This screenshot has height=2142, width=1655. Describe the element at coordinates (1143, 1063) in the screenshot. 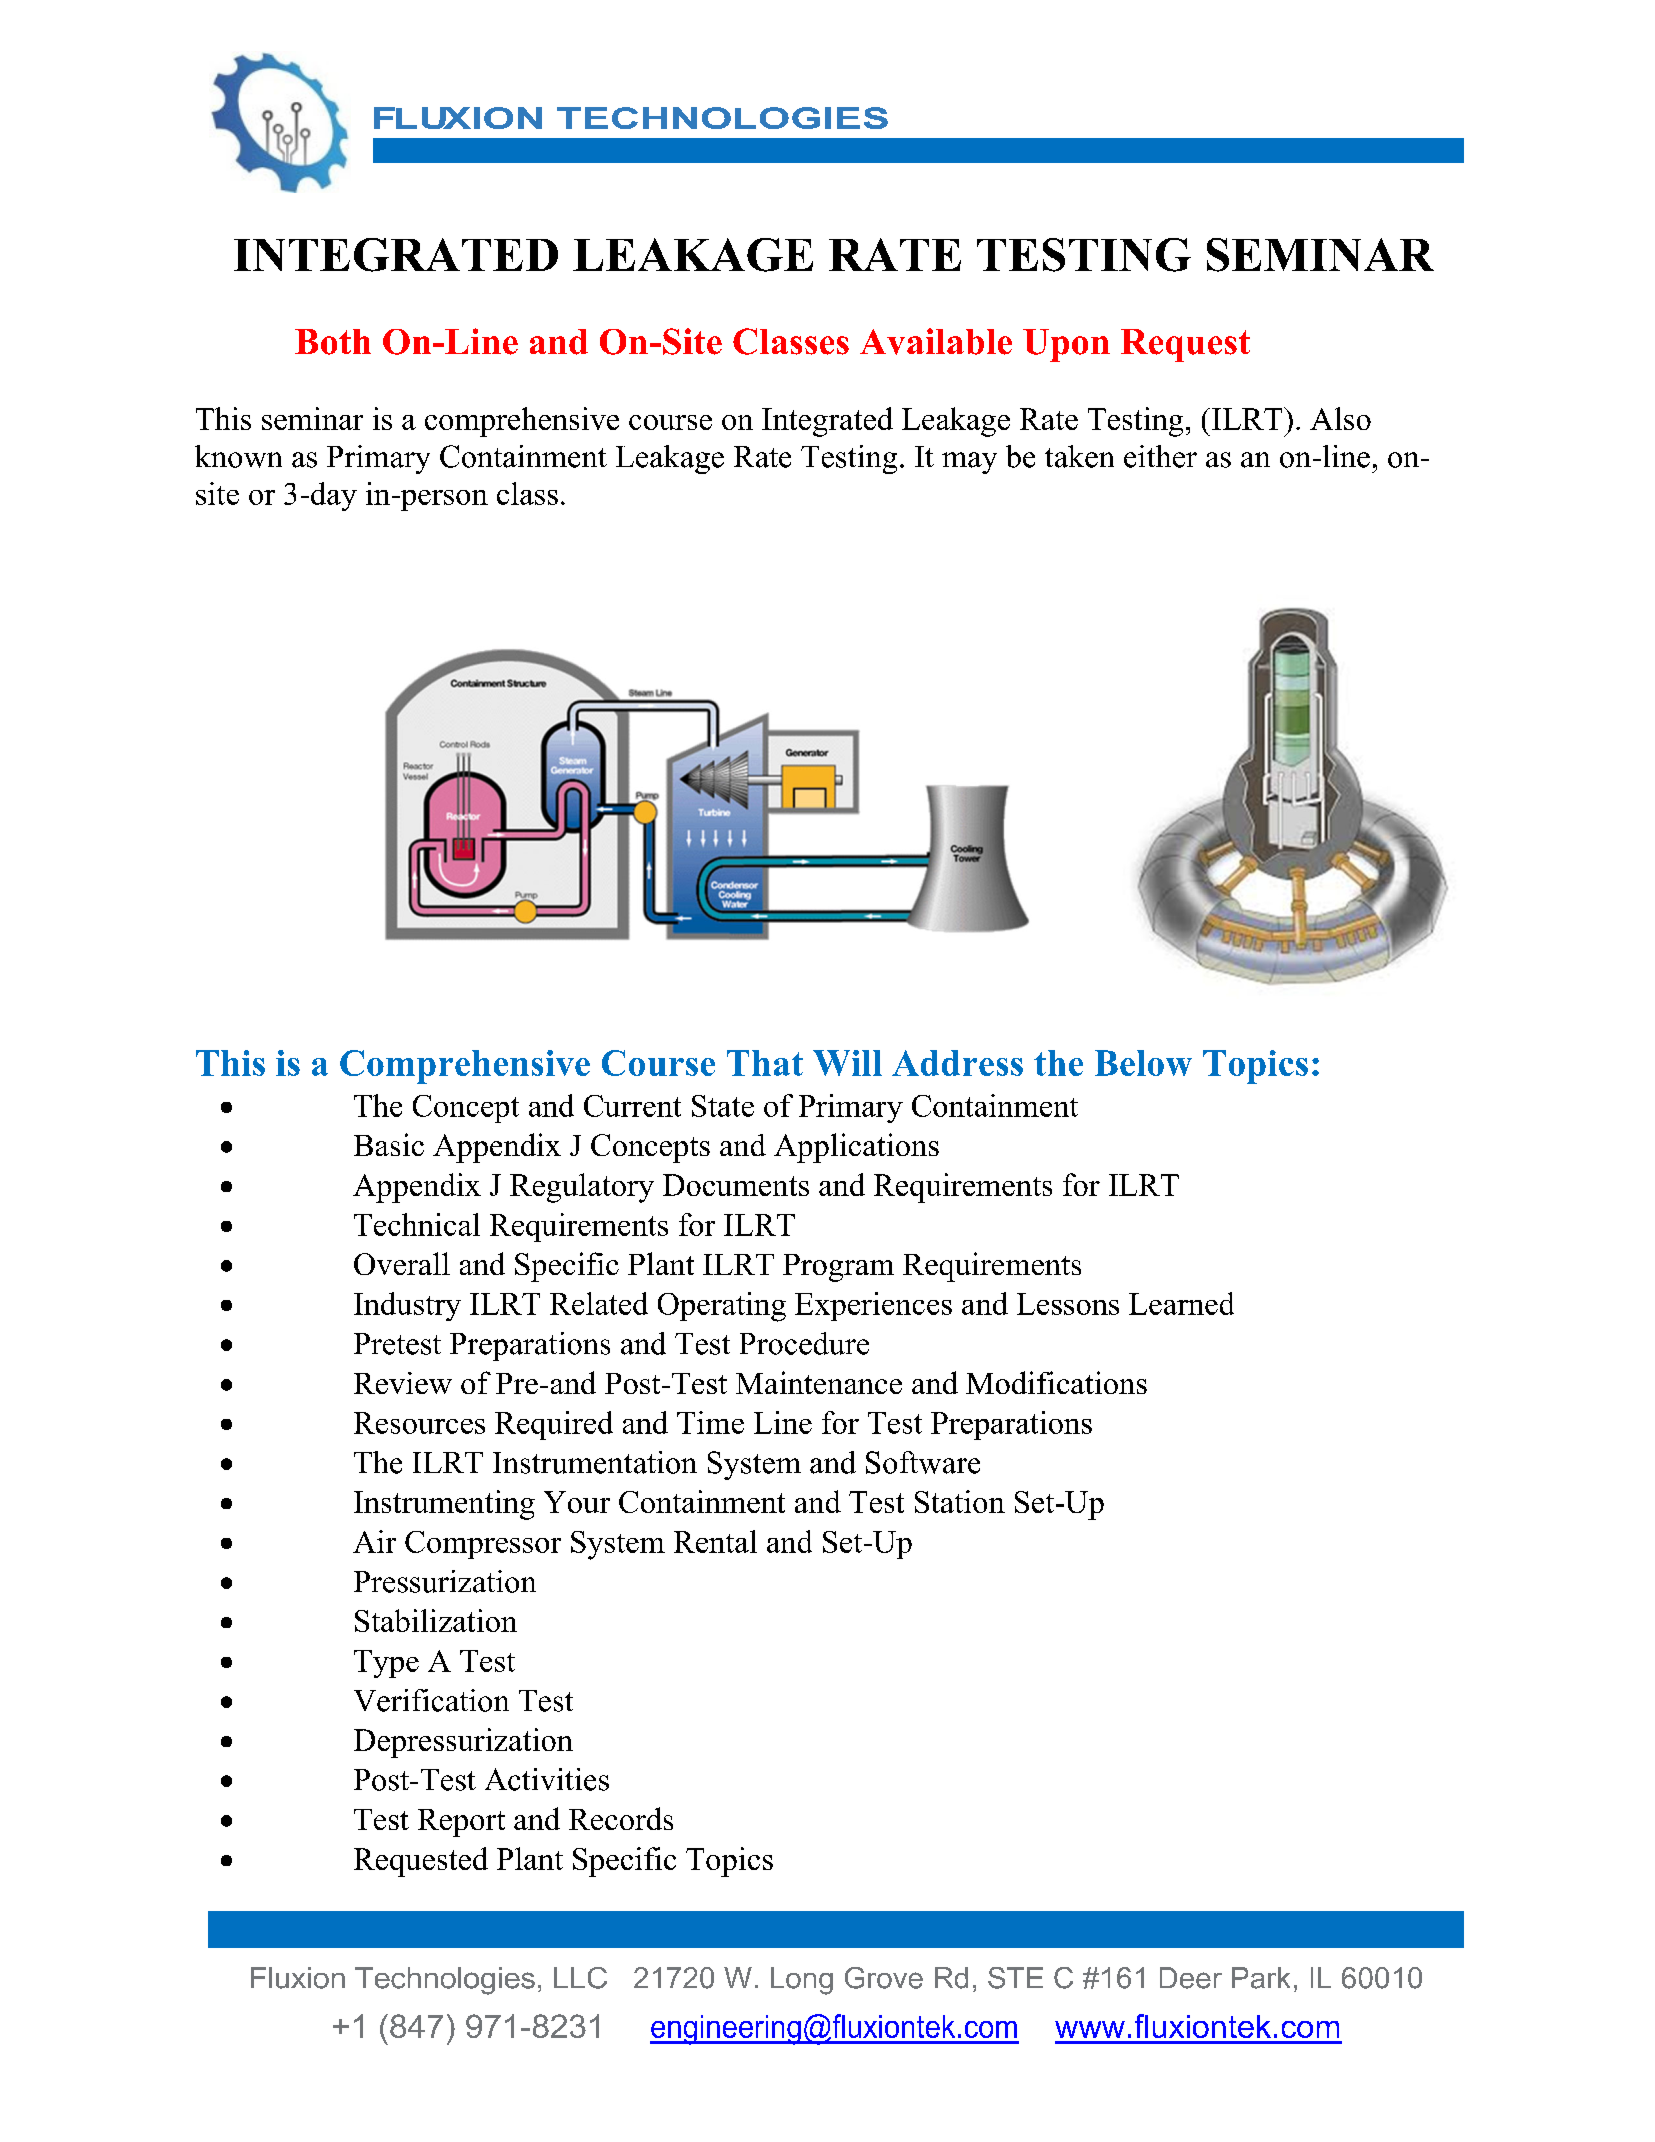

I see `Below` at that location.
